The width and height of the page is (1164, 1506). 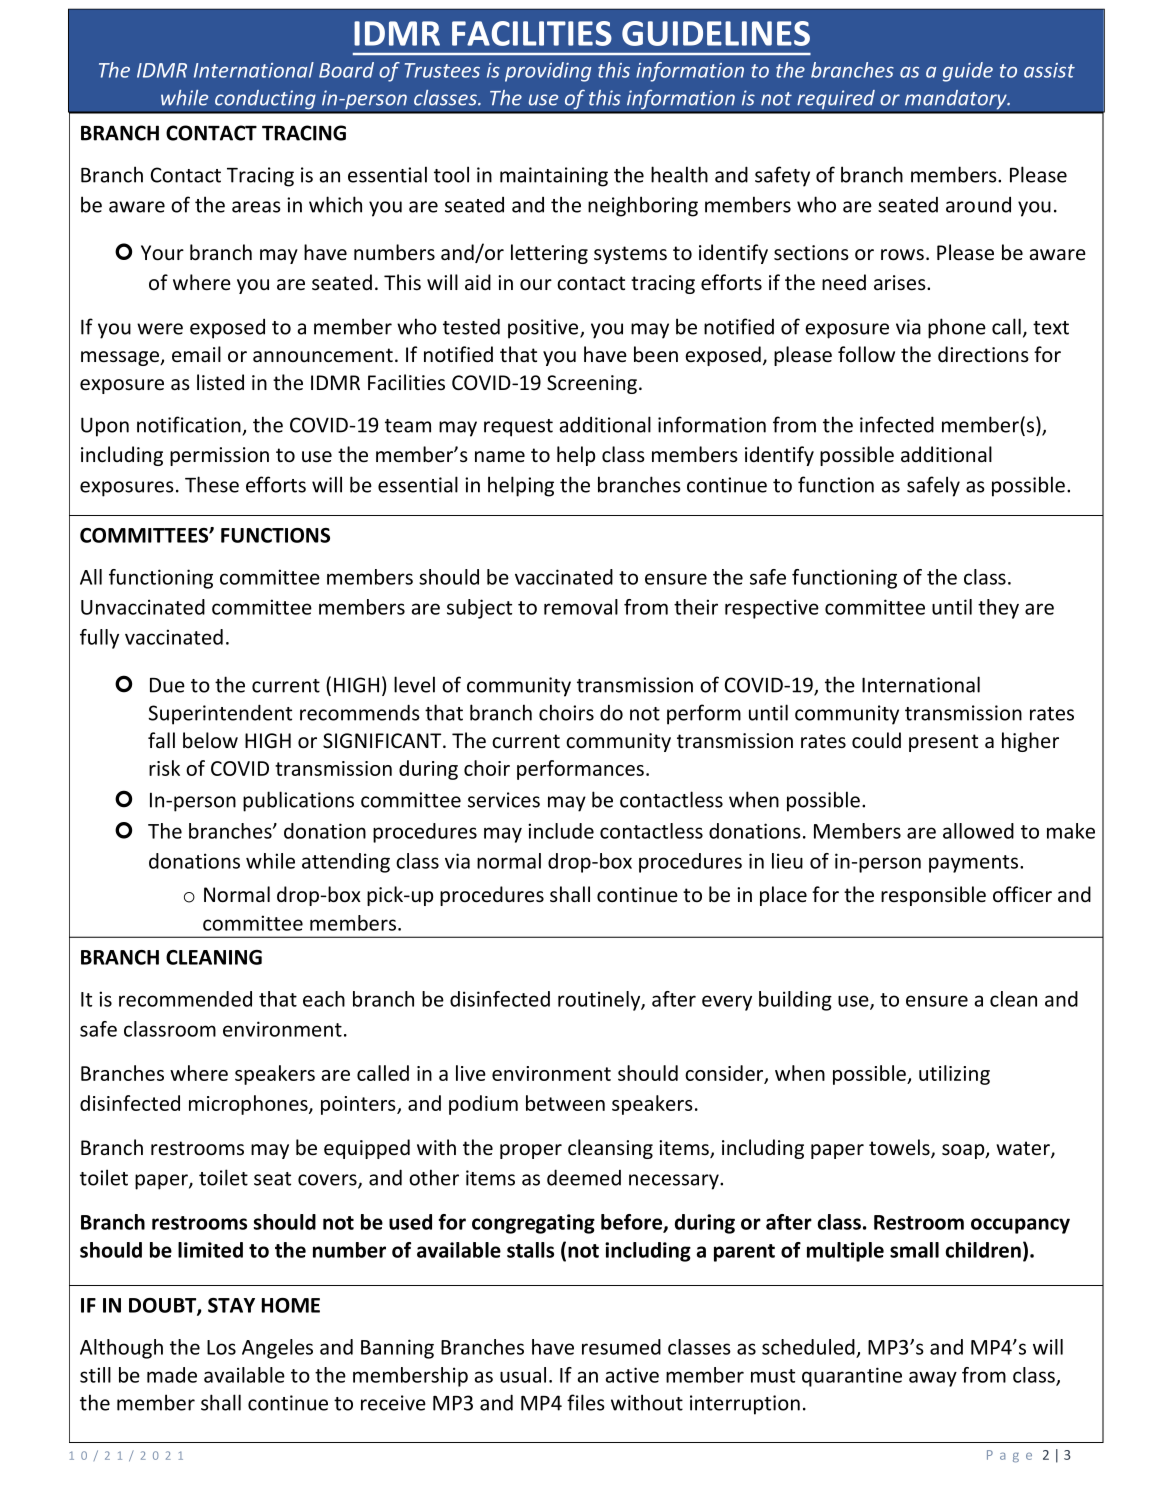 I want to click on below, so click(x=210, y=740).
